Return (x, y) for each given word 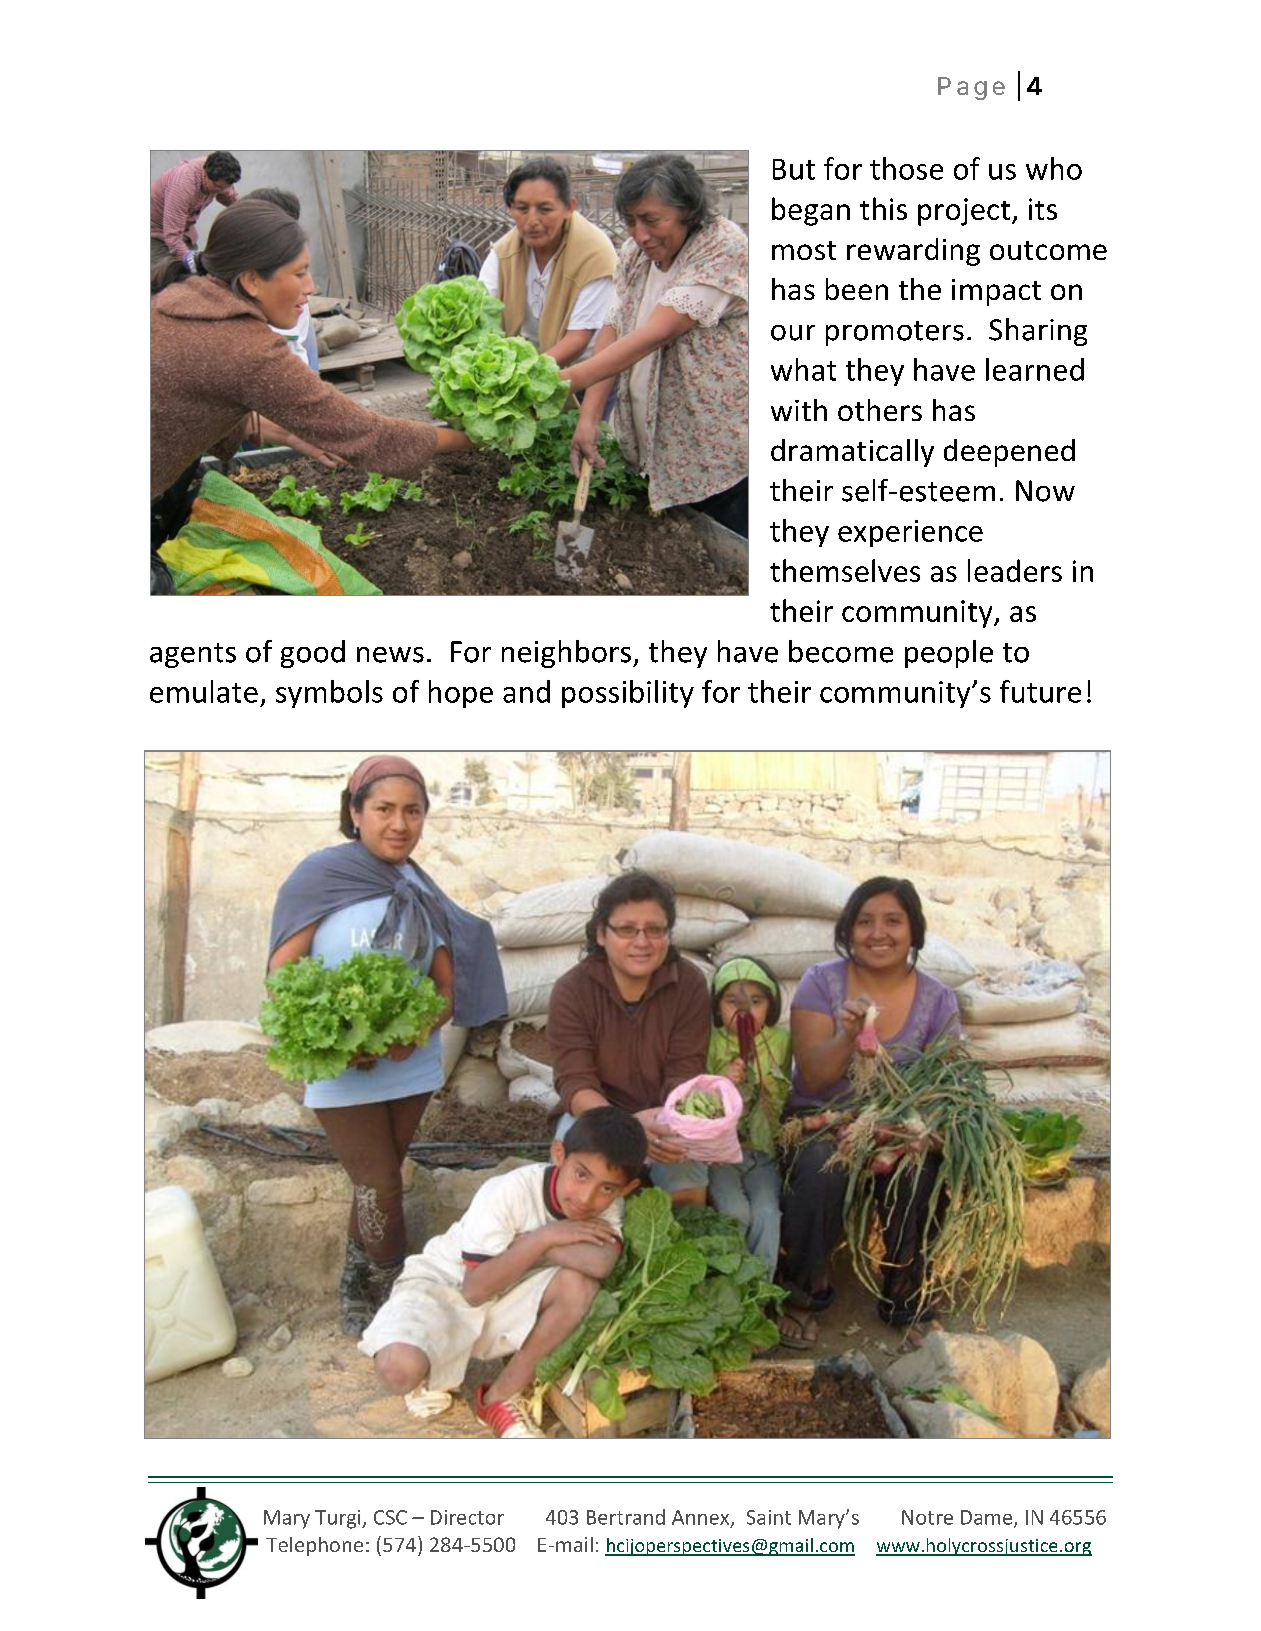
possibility (628, 694)
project (964, 212)
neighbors (568, 654)
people (949, 654)
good (313, 654)
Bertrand (626, 1517)
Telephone (314, 1546)
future (1040, 691)
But (794, 169)
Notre (927, 1517)
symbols (329, 694)
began (811, 211)
